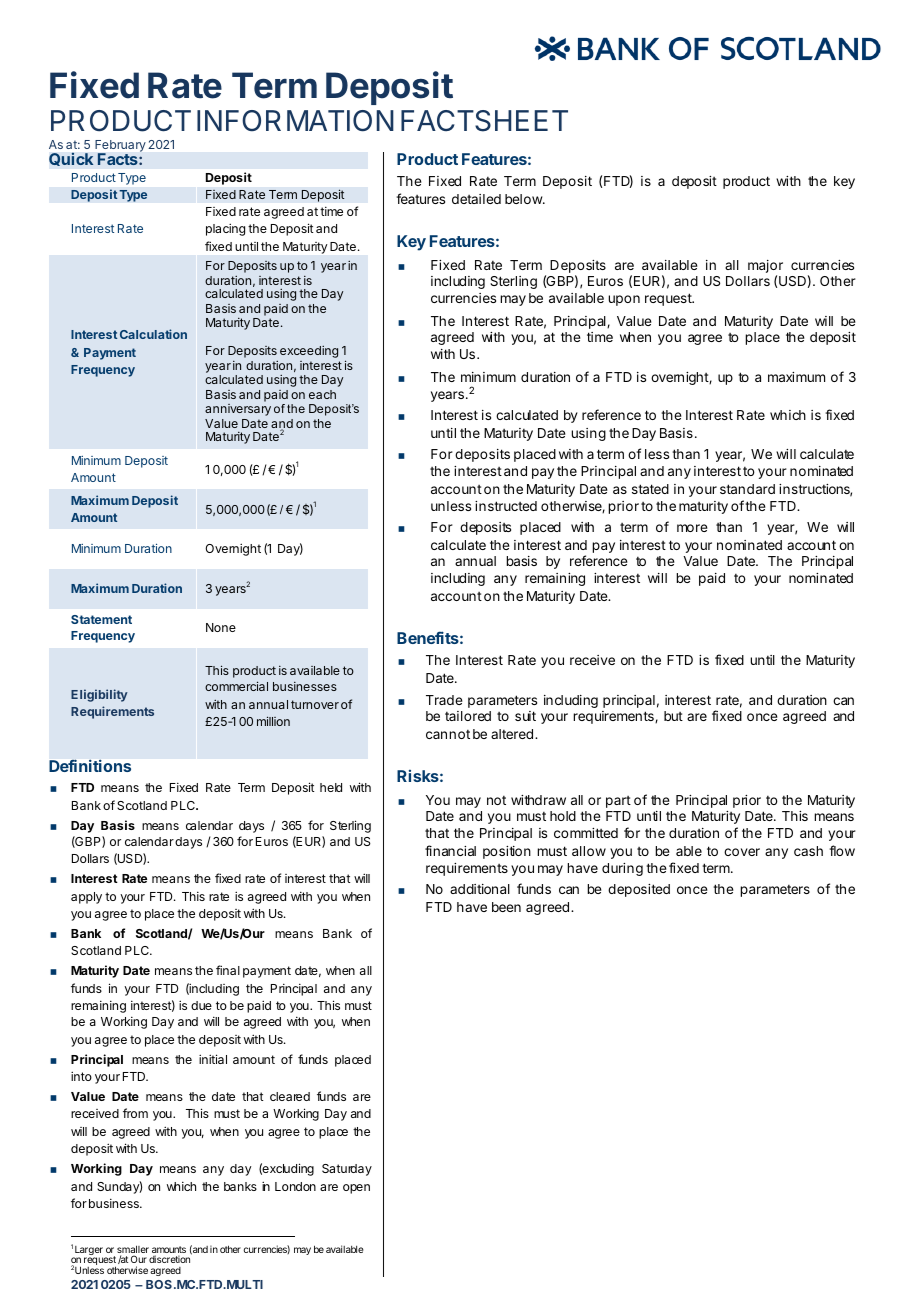 This page has width=924, height=1308. What do you see at coordinates (356, 1189) in the page?
I see `open` at bounding box center [356, 1189].
